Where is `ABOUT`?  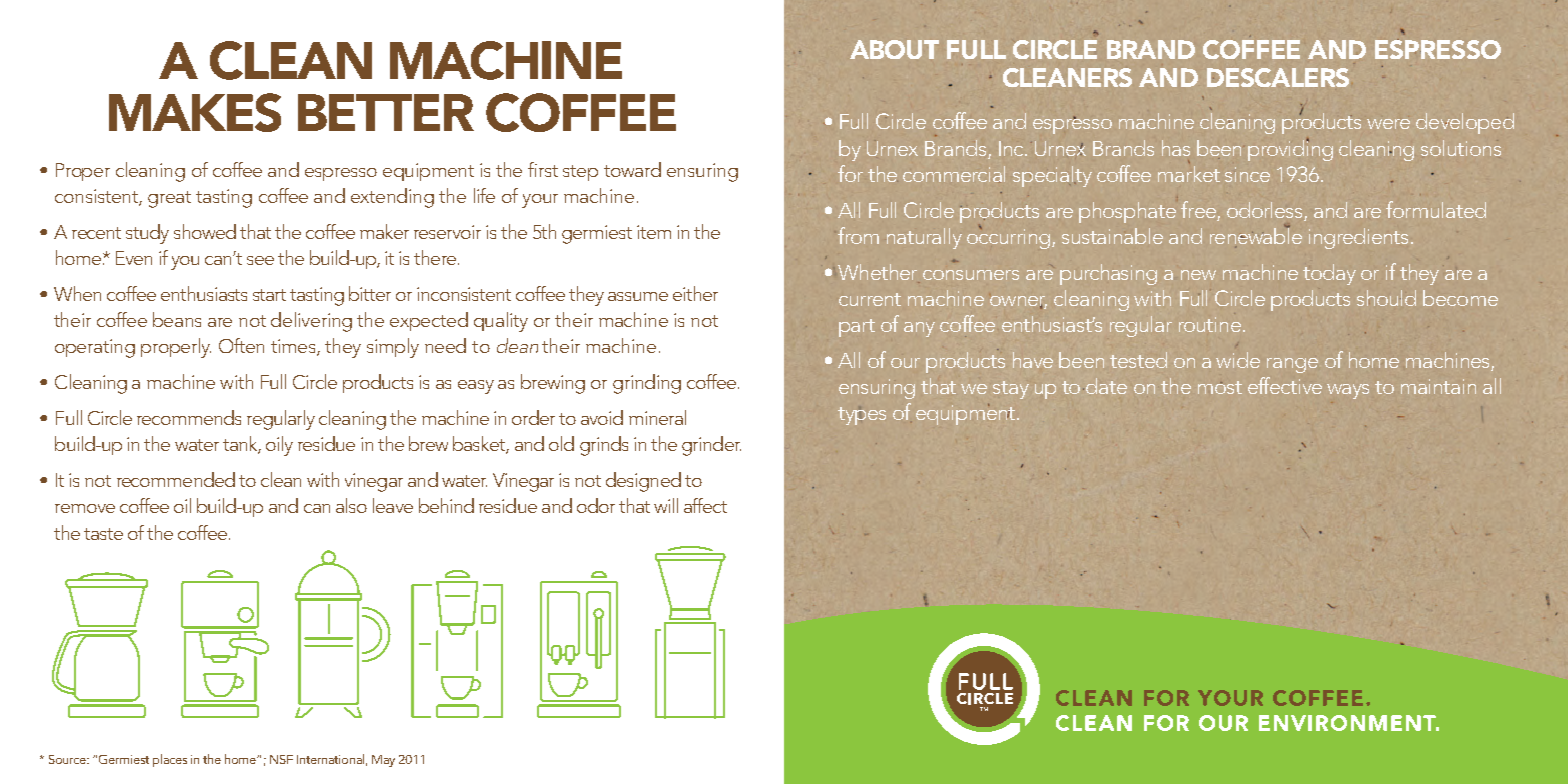 ABOUT is located at coordinates (894, 49).
